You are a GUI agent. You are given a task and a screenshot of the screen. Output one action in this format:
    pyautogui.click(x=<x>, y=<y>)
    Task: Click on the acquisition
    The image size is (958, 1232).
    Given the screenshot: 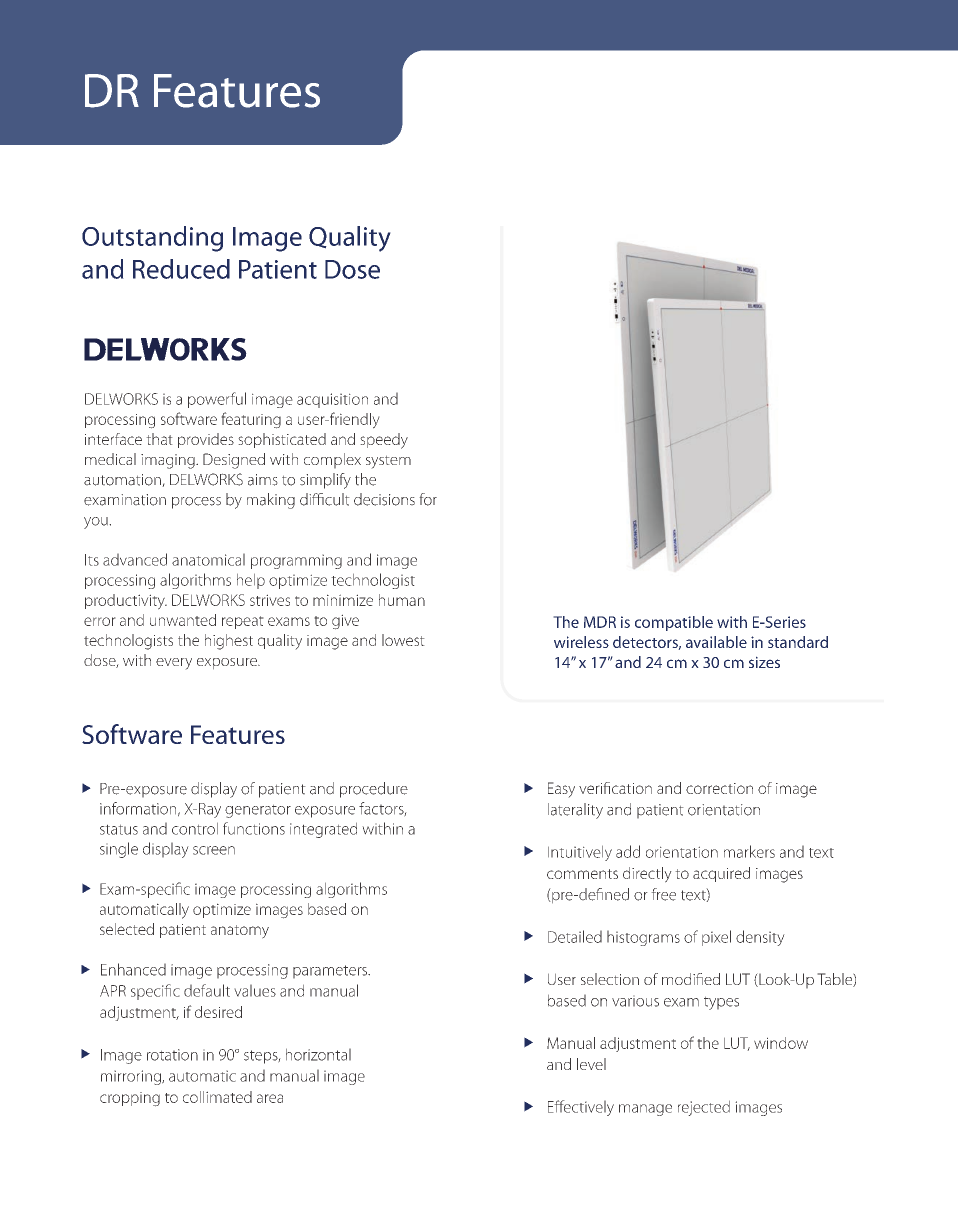 What is the action you would take?
    pyautogui.click(x=332, y=400)
